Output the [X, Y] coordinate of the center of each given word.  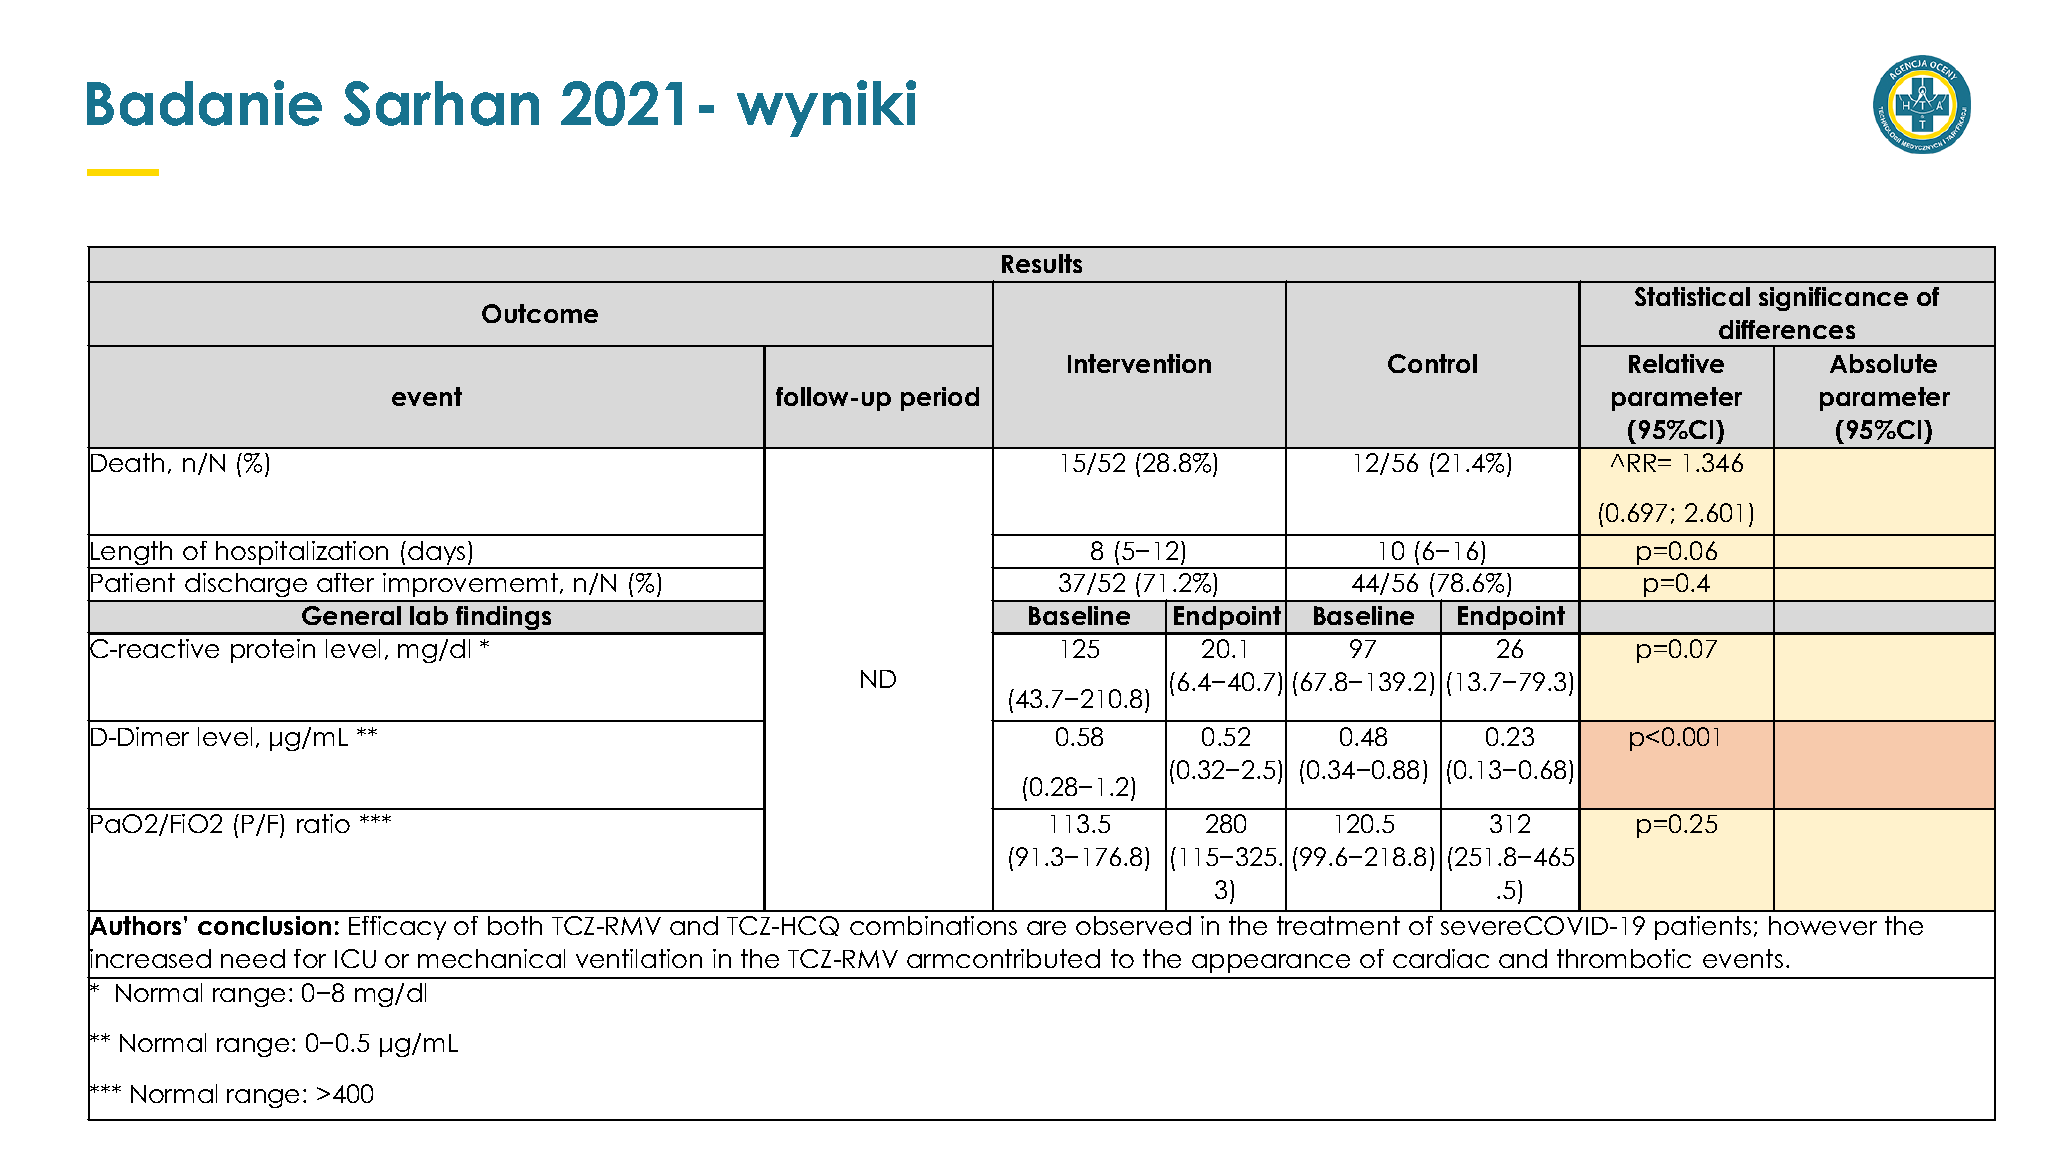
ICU [355, 958]
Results [1042, 263]
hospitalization [302, 554]
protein [273, 651]
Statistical [1692, 296]
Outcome [540, 313]
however [1823, 925]
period [940, 399]
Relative [1676, 363]
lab [429, 615]
